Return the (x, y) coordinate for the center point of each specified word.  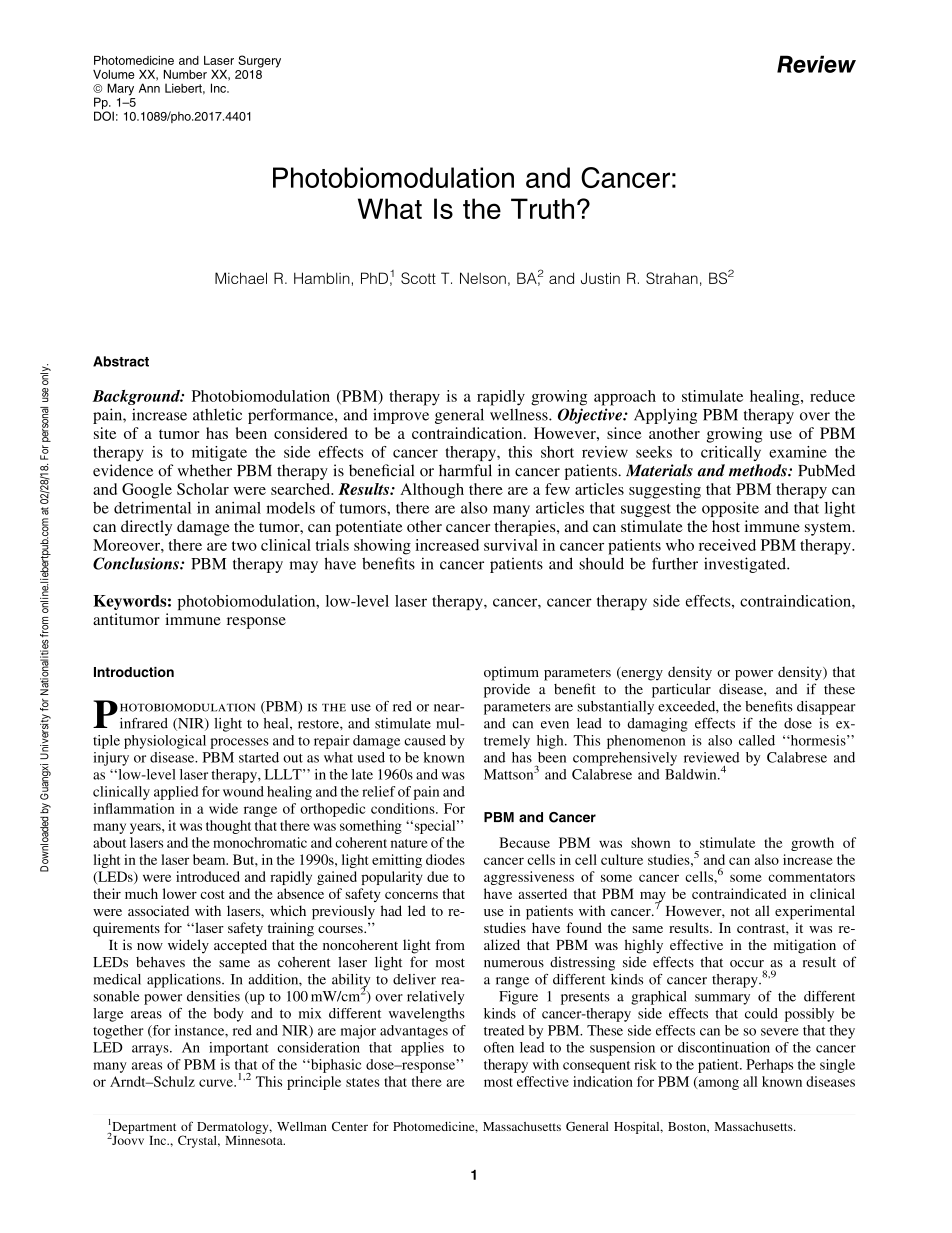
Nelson (483, 278)
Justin (600, 278)
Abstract (121, 361)
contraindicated (739, 893)
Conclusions (137, 563)
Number (185, 74)
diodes (445, 859)
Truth (542, 208)
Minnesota (255, 1139)
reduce (832, 396)
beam (210, 859)
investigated (746, 565)
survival (511, 545)
